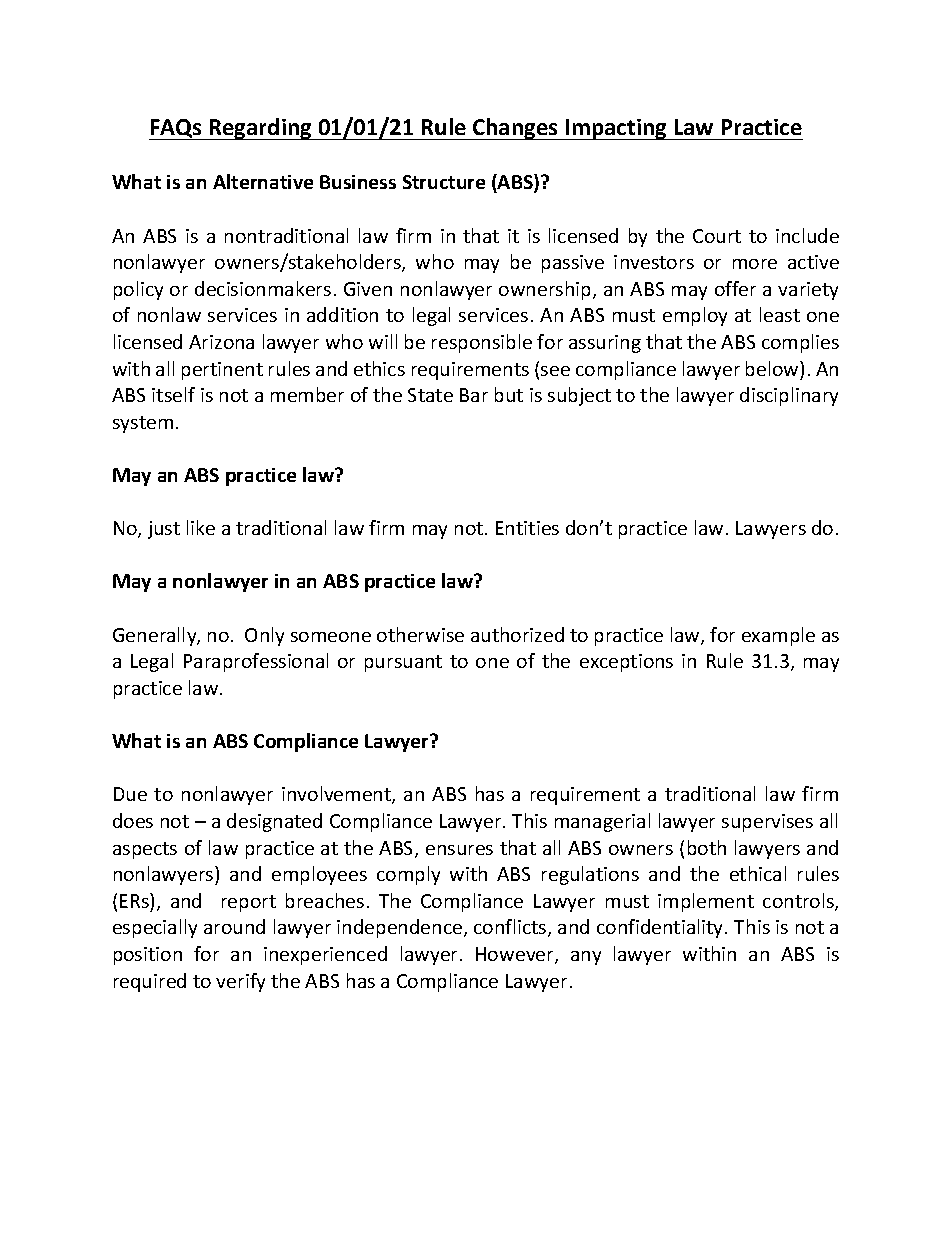  What do you see at coordinates (616, 129) in the document?
I see `Impacting` at bounding box center [616, 129].
